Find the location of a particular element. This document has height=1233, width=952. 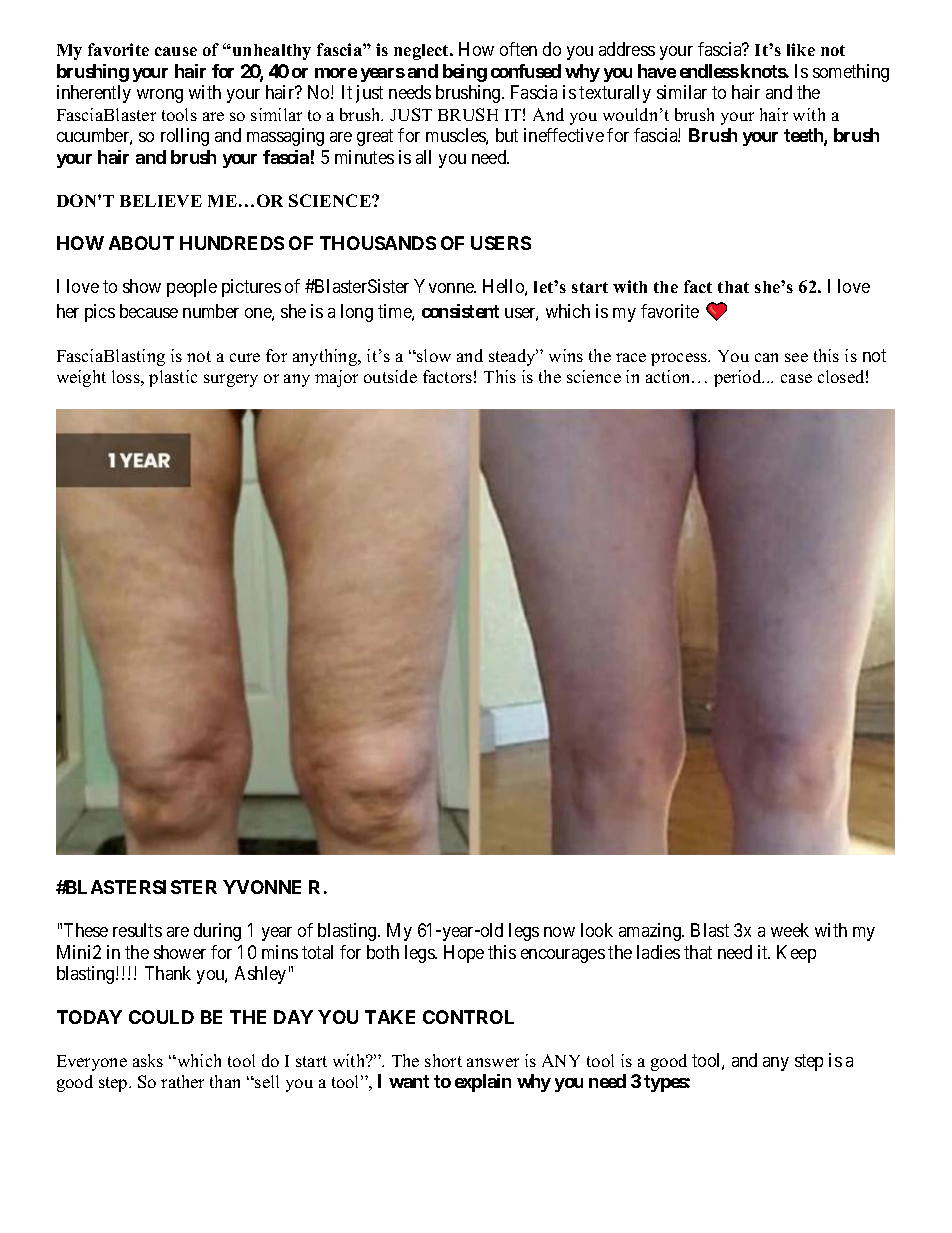

period is located at coordinates (739, 378).
